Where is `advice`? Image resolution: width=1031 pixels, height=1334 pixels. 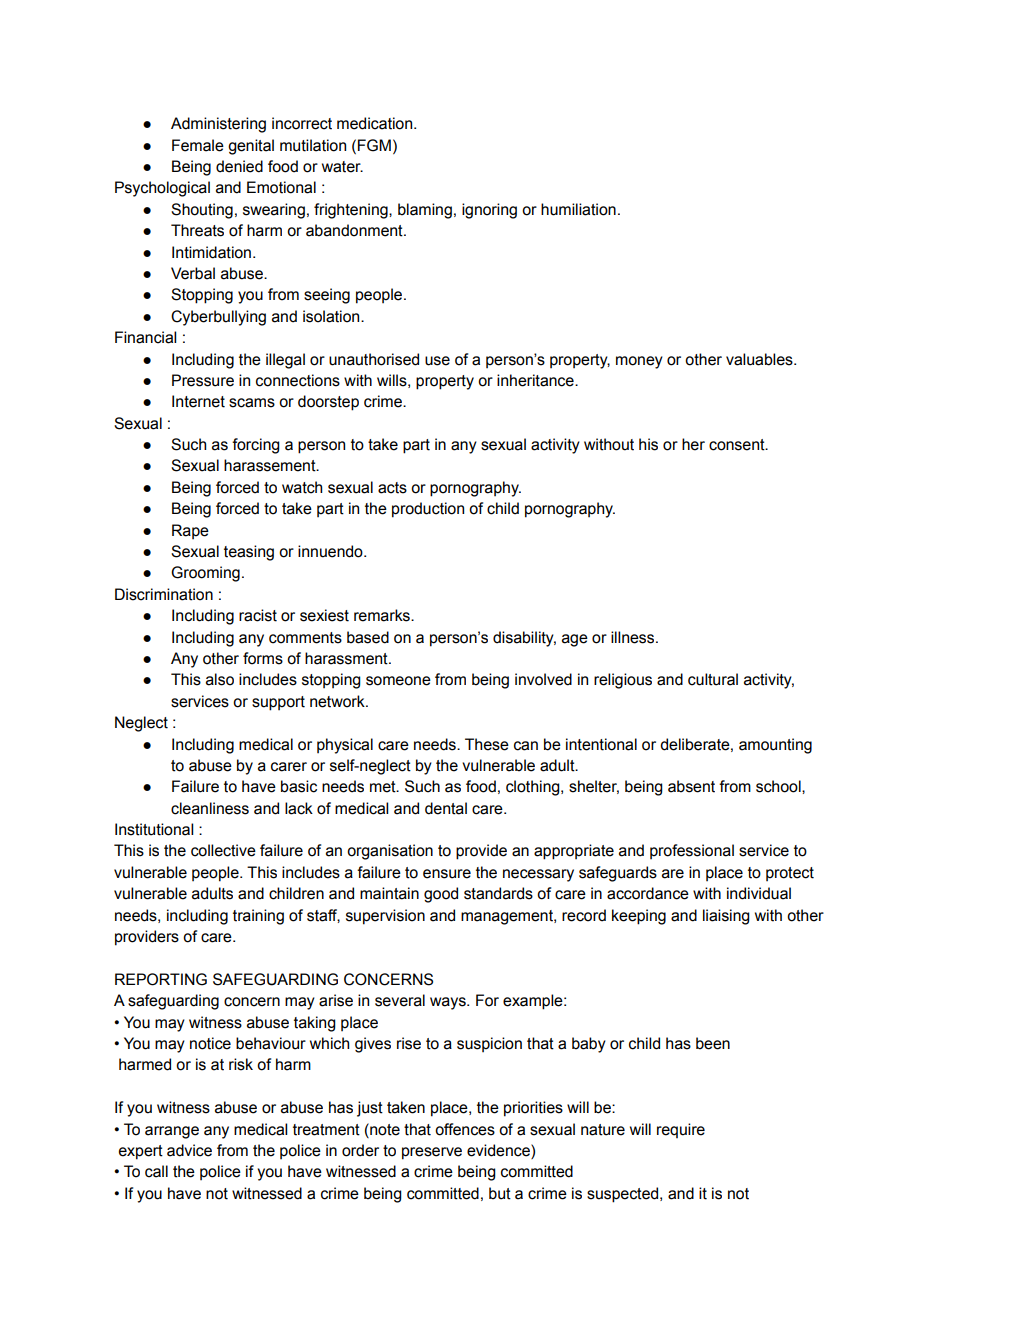
advice is located at coordinates (189, 1150).
